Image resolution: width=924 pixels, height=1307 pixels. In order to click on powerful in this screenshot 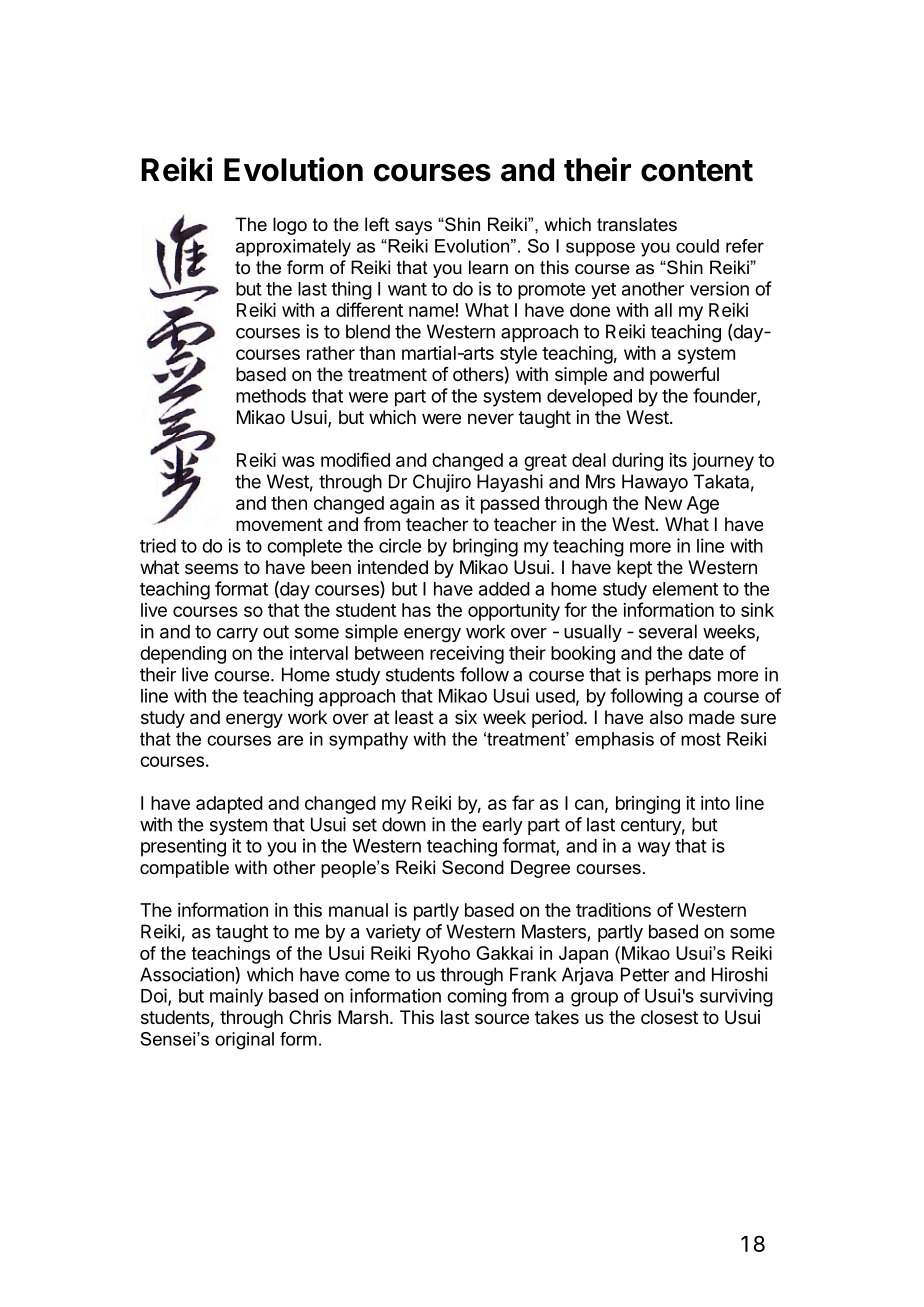, I will do `click(684, 376)`.
